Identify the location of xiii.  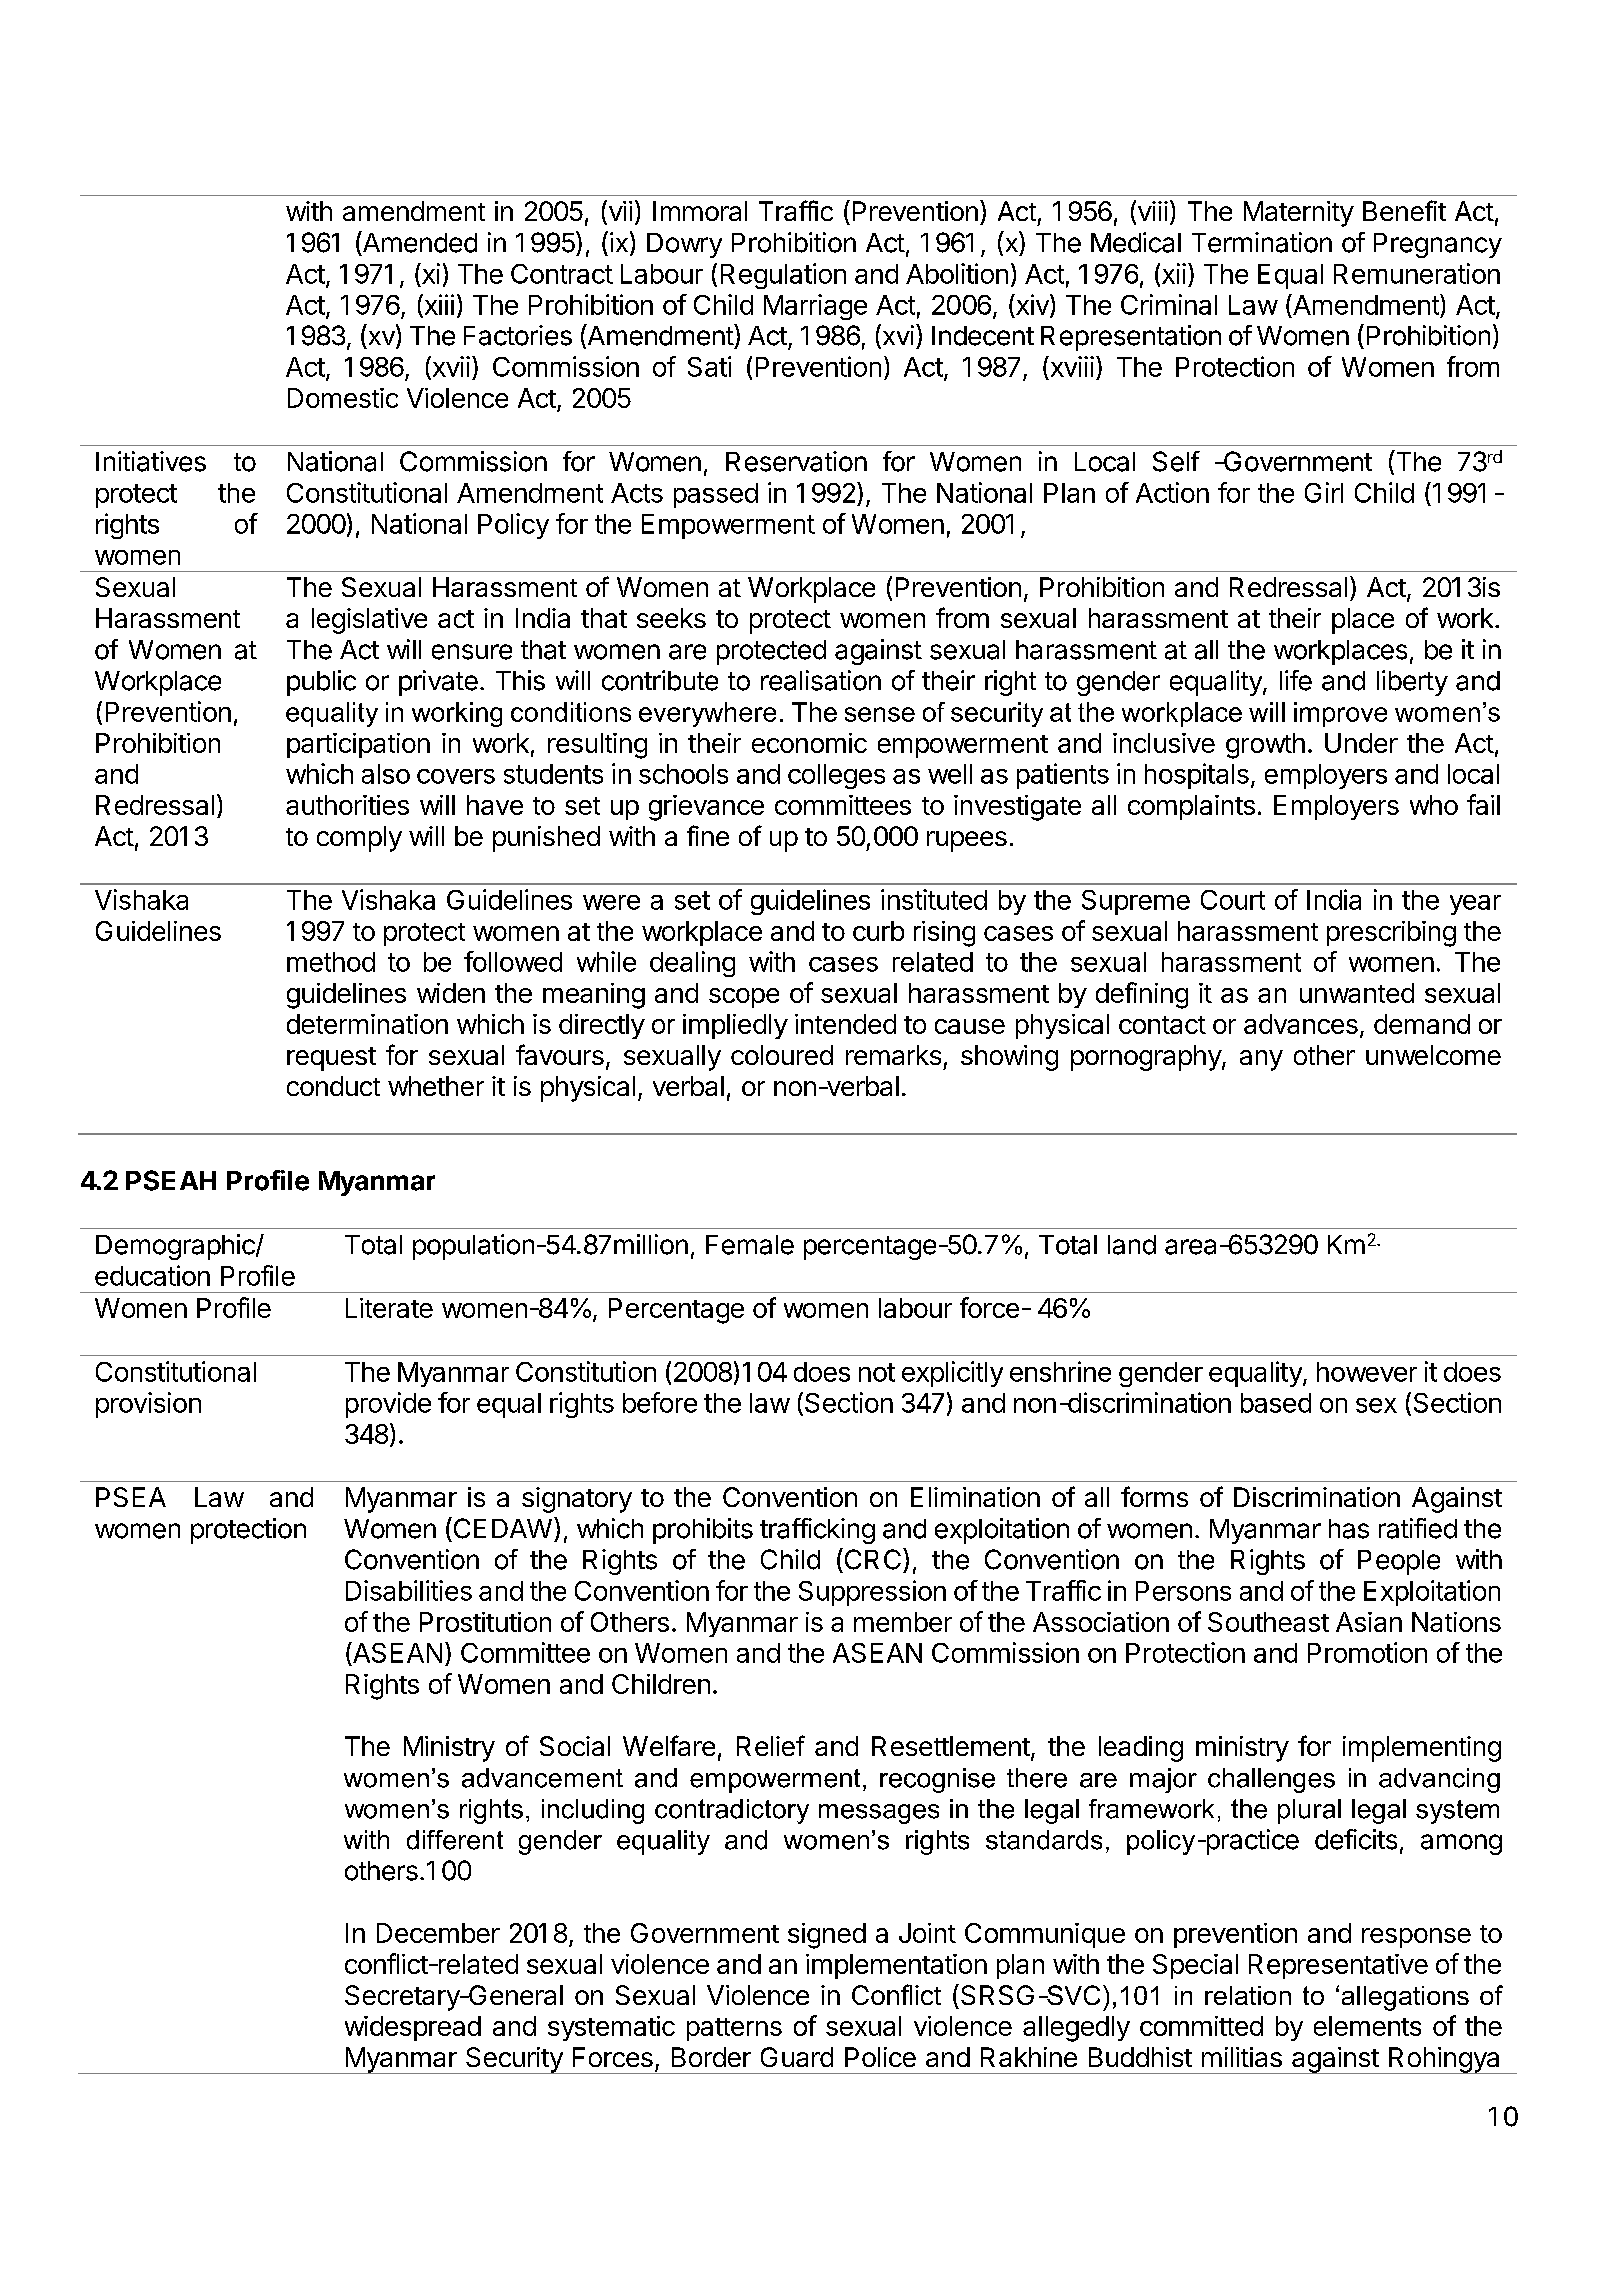
(438, 305).
